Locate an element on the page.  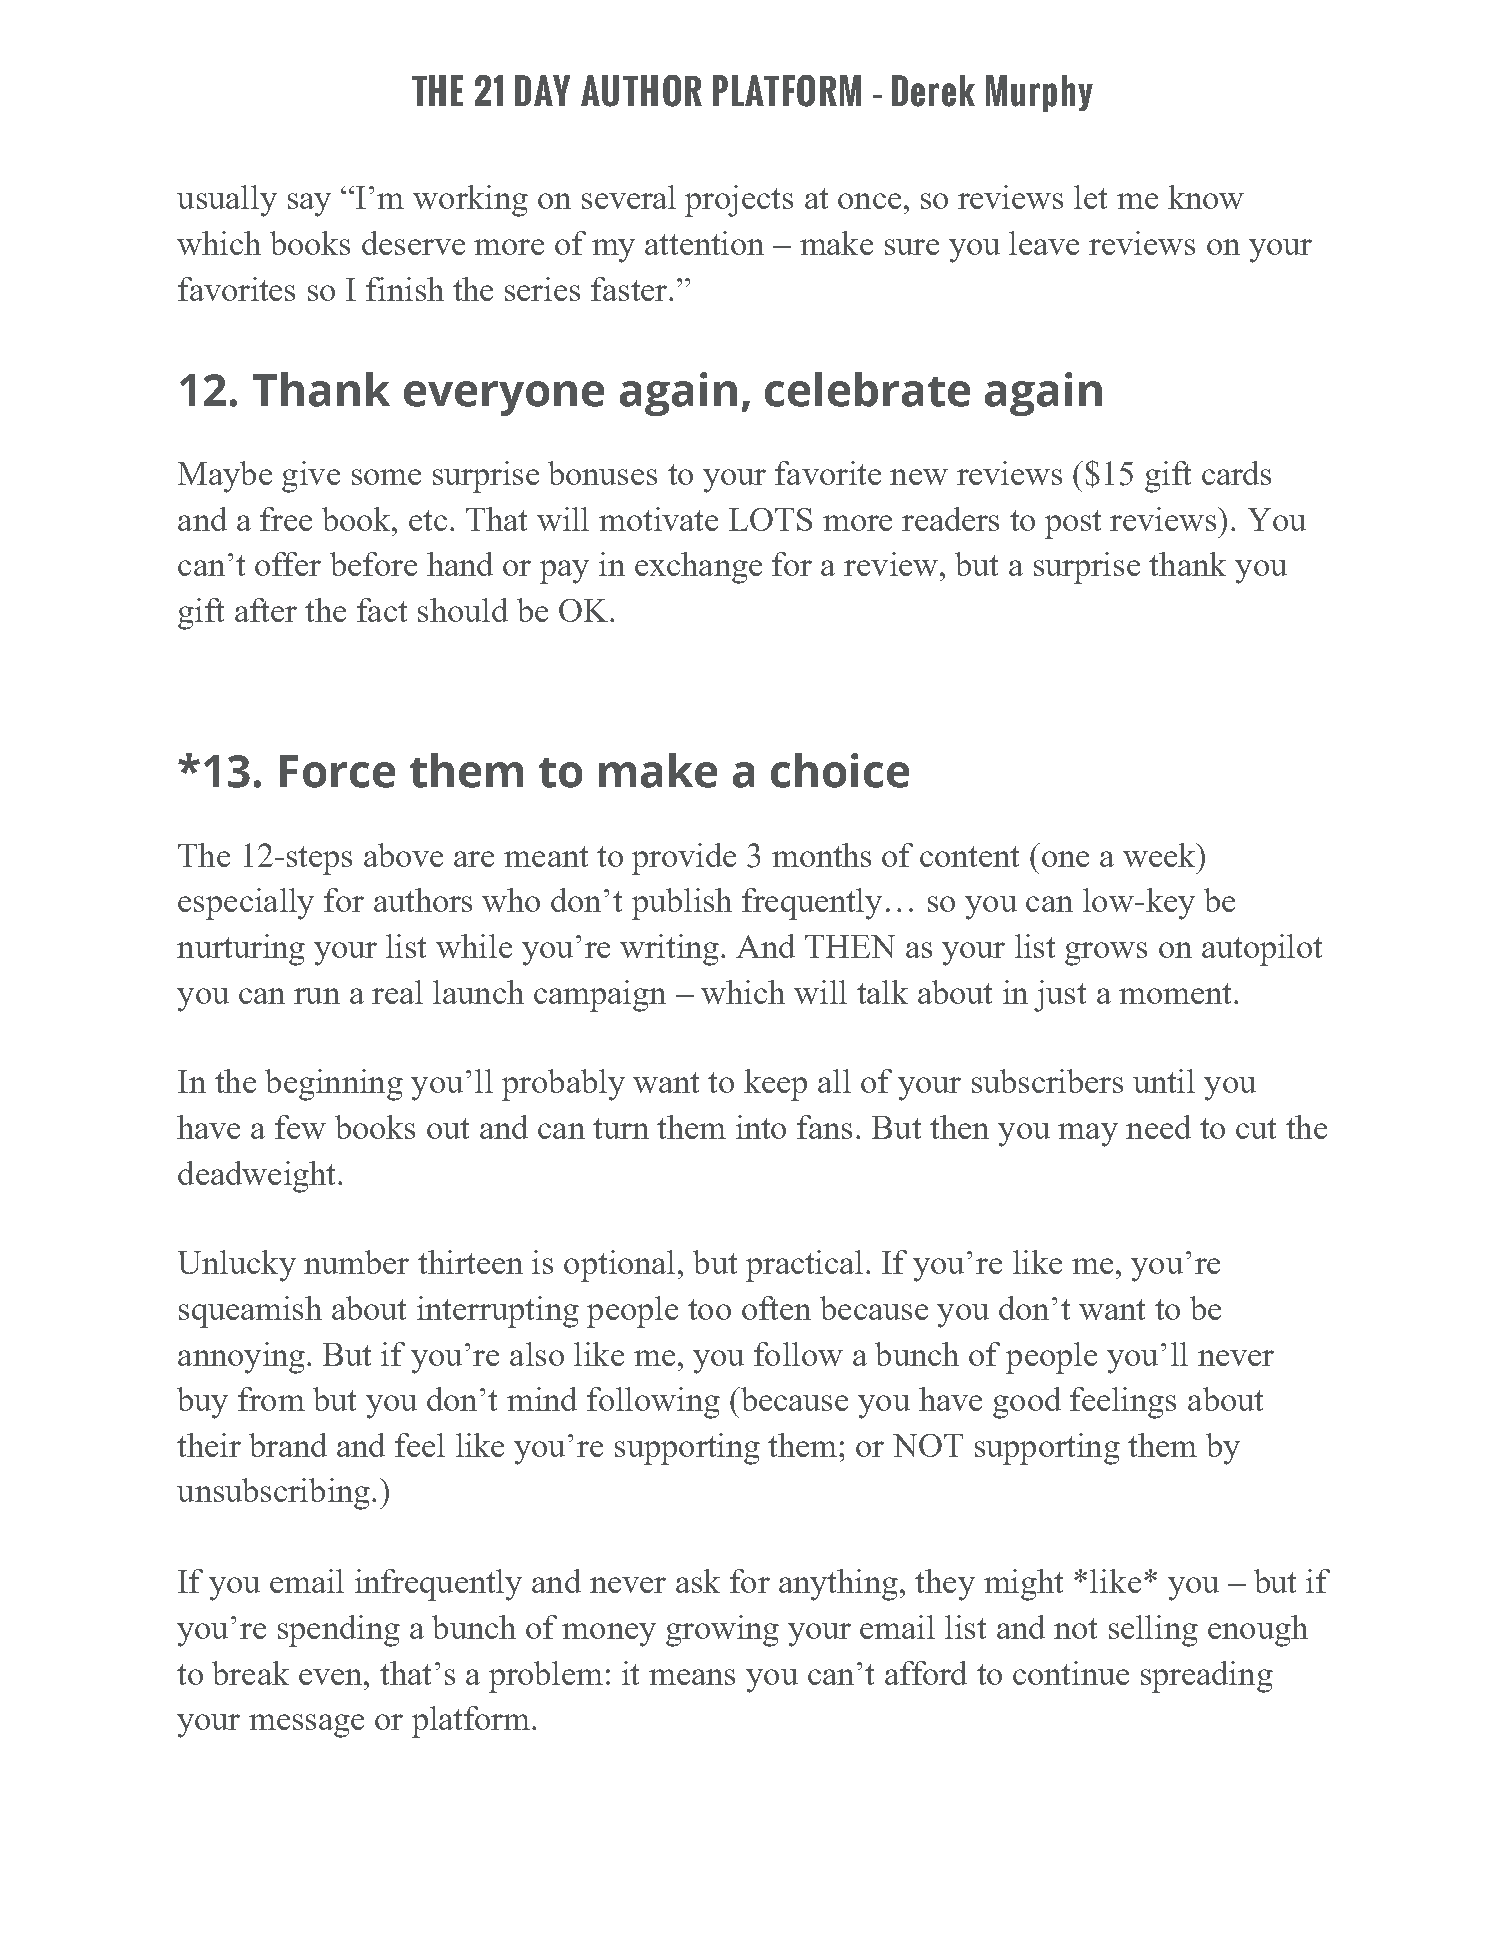
into is located at coordinates (761, 1127).
